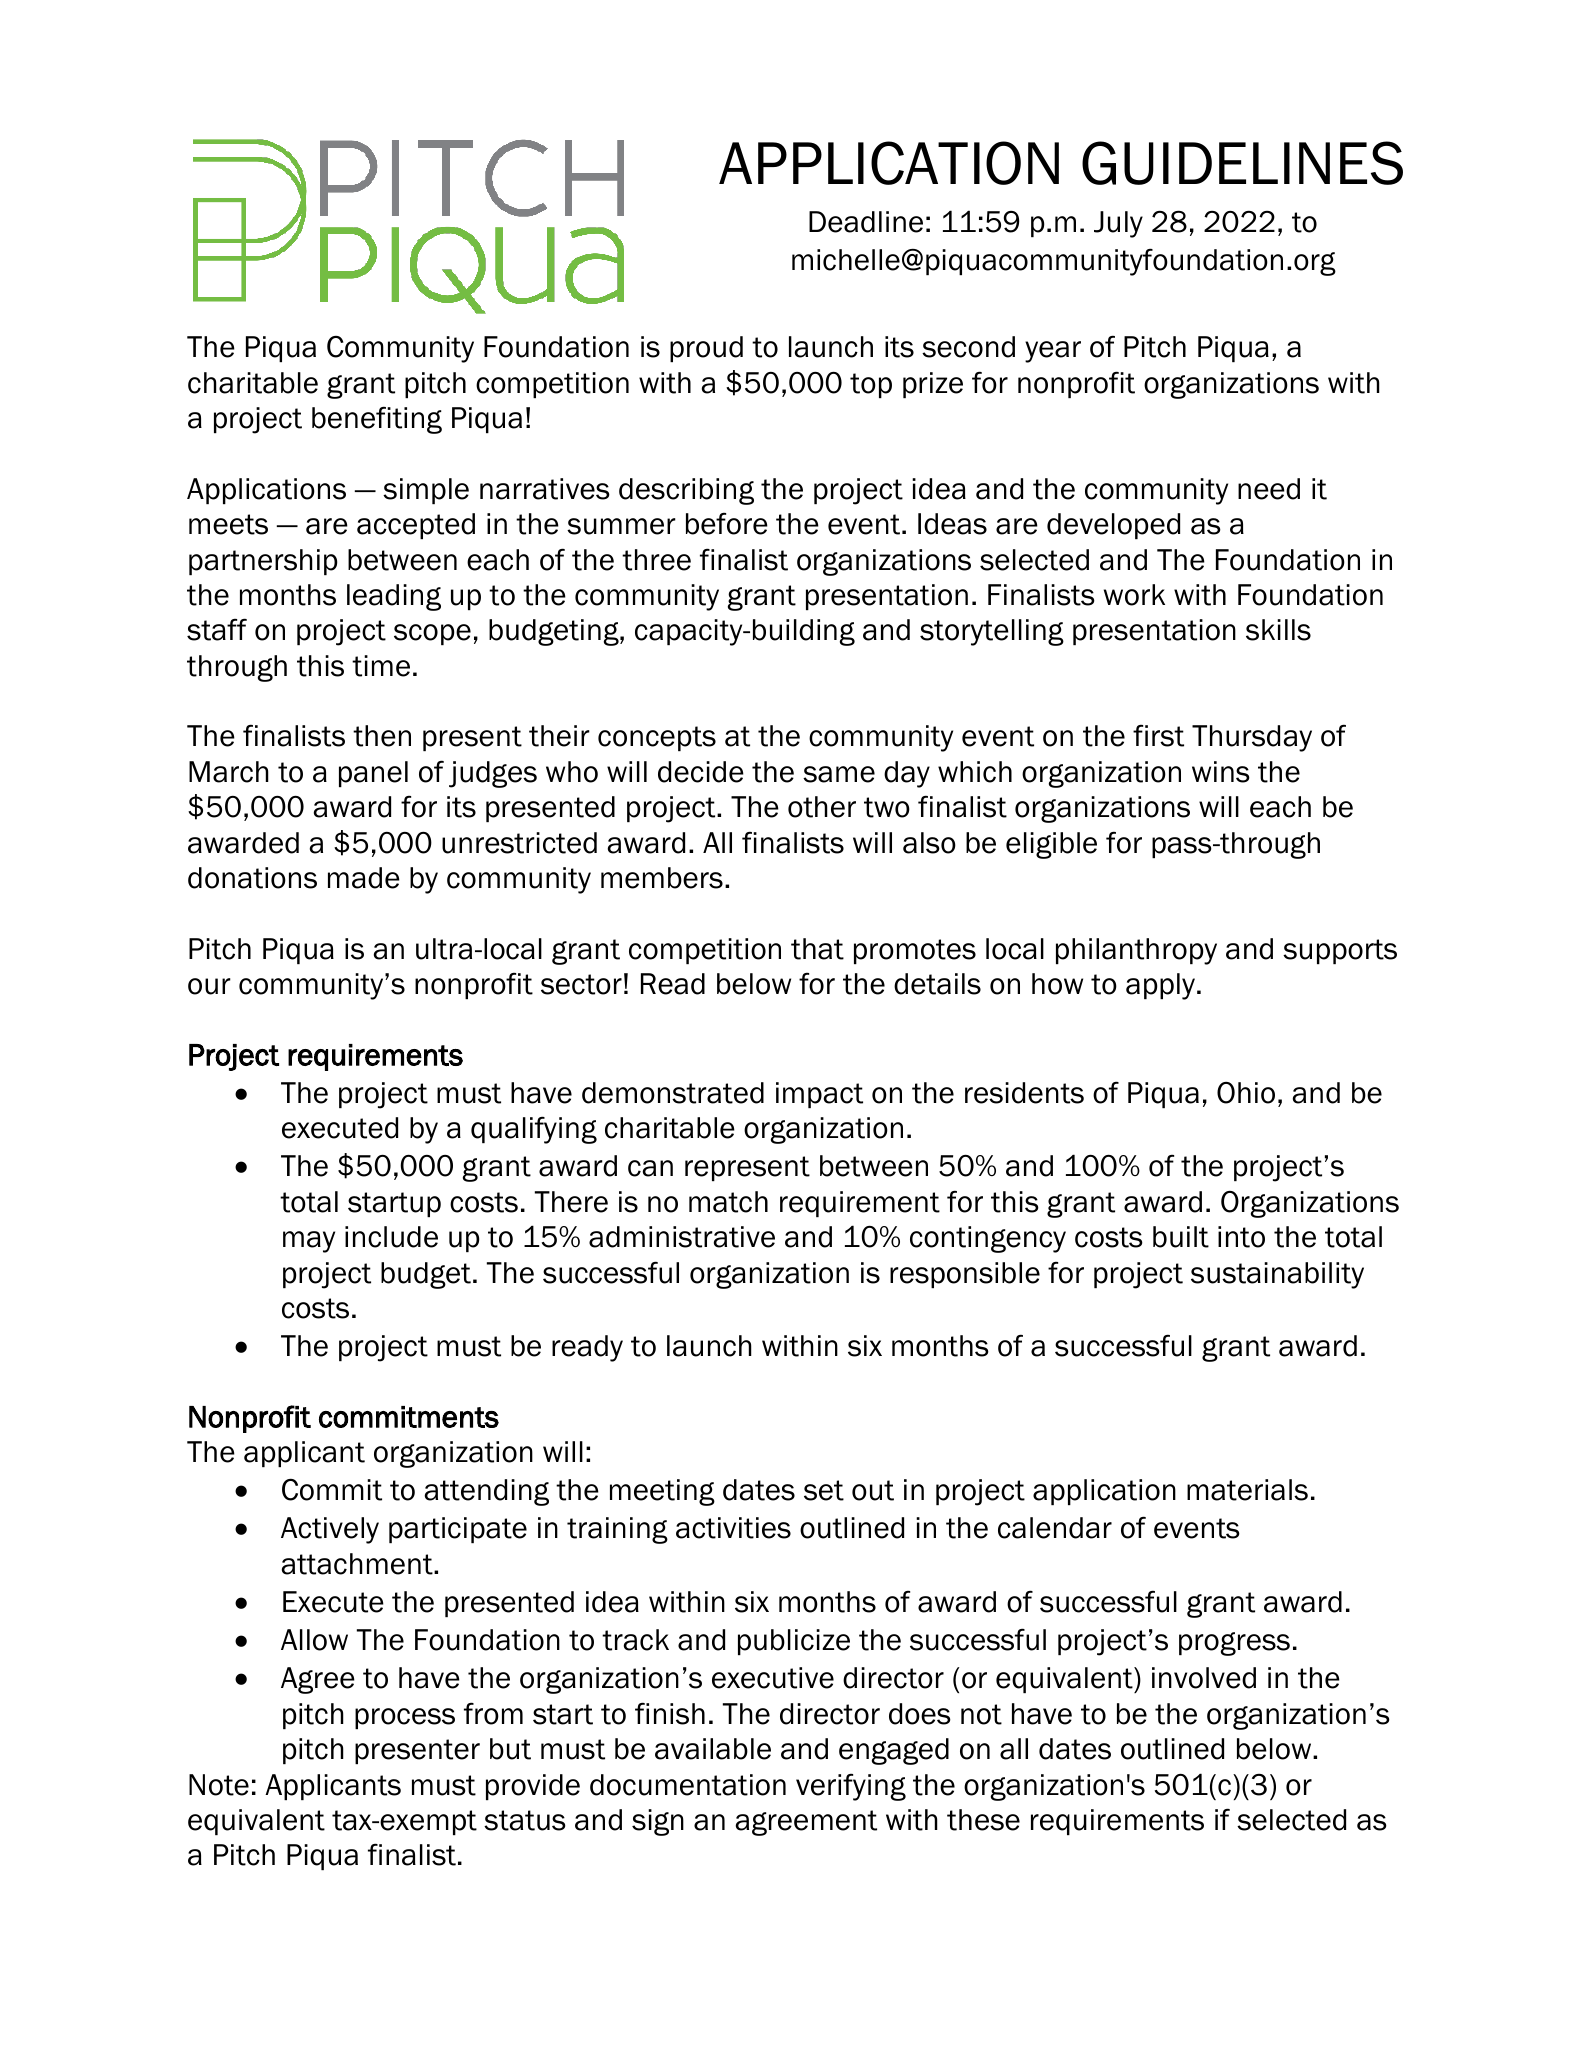 This screenshot has width=1591, height=2059. Describe the element at coordinates (209, 986) in the screenshot. I see `our` at that location.
